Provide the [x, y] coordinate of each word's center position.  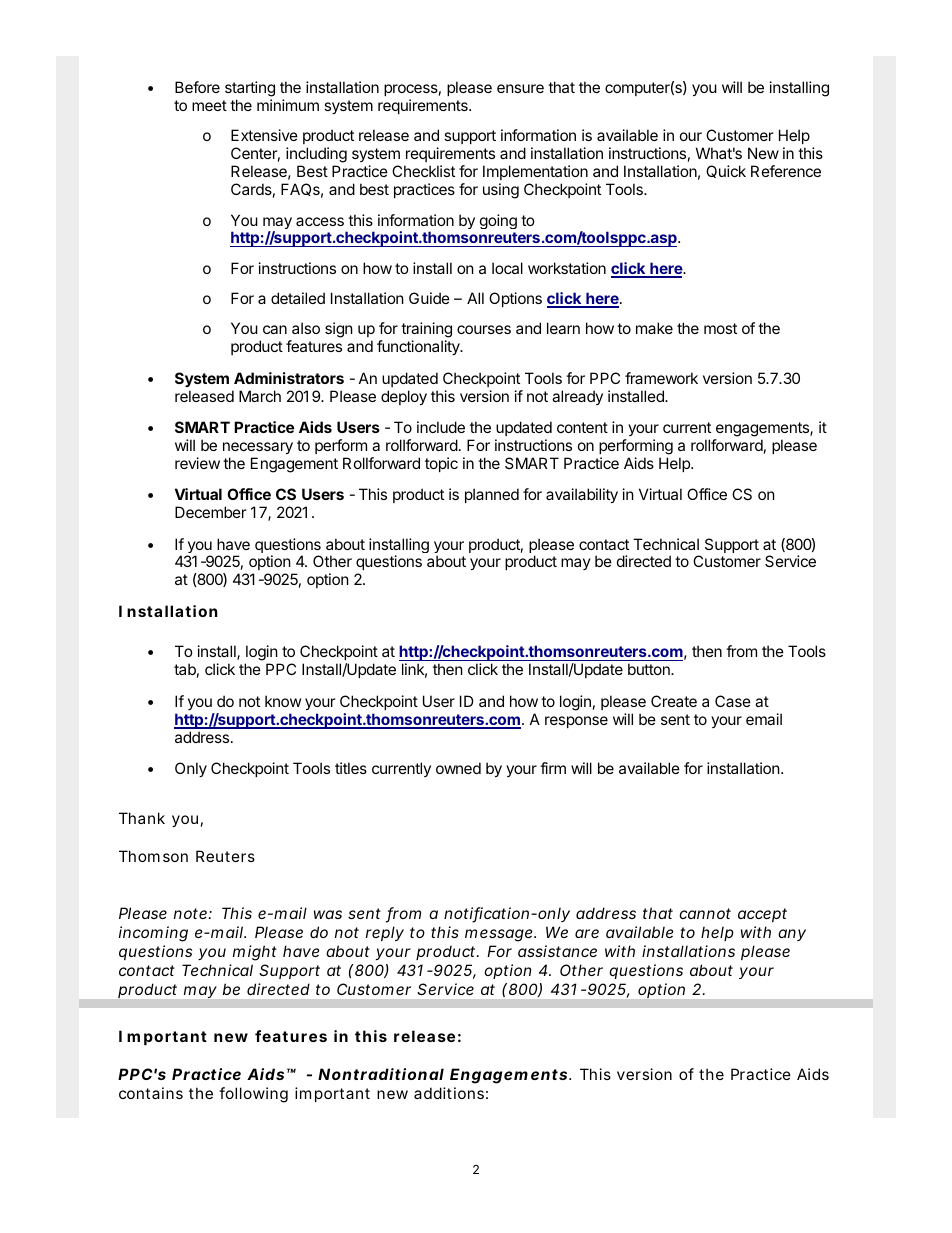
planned [492, 495]
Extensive [264, 135]
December [211, 512]
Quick [726, 171]
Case [733, 701]
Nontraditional [381, 1074]
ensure [520, 88]
